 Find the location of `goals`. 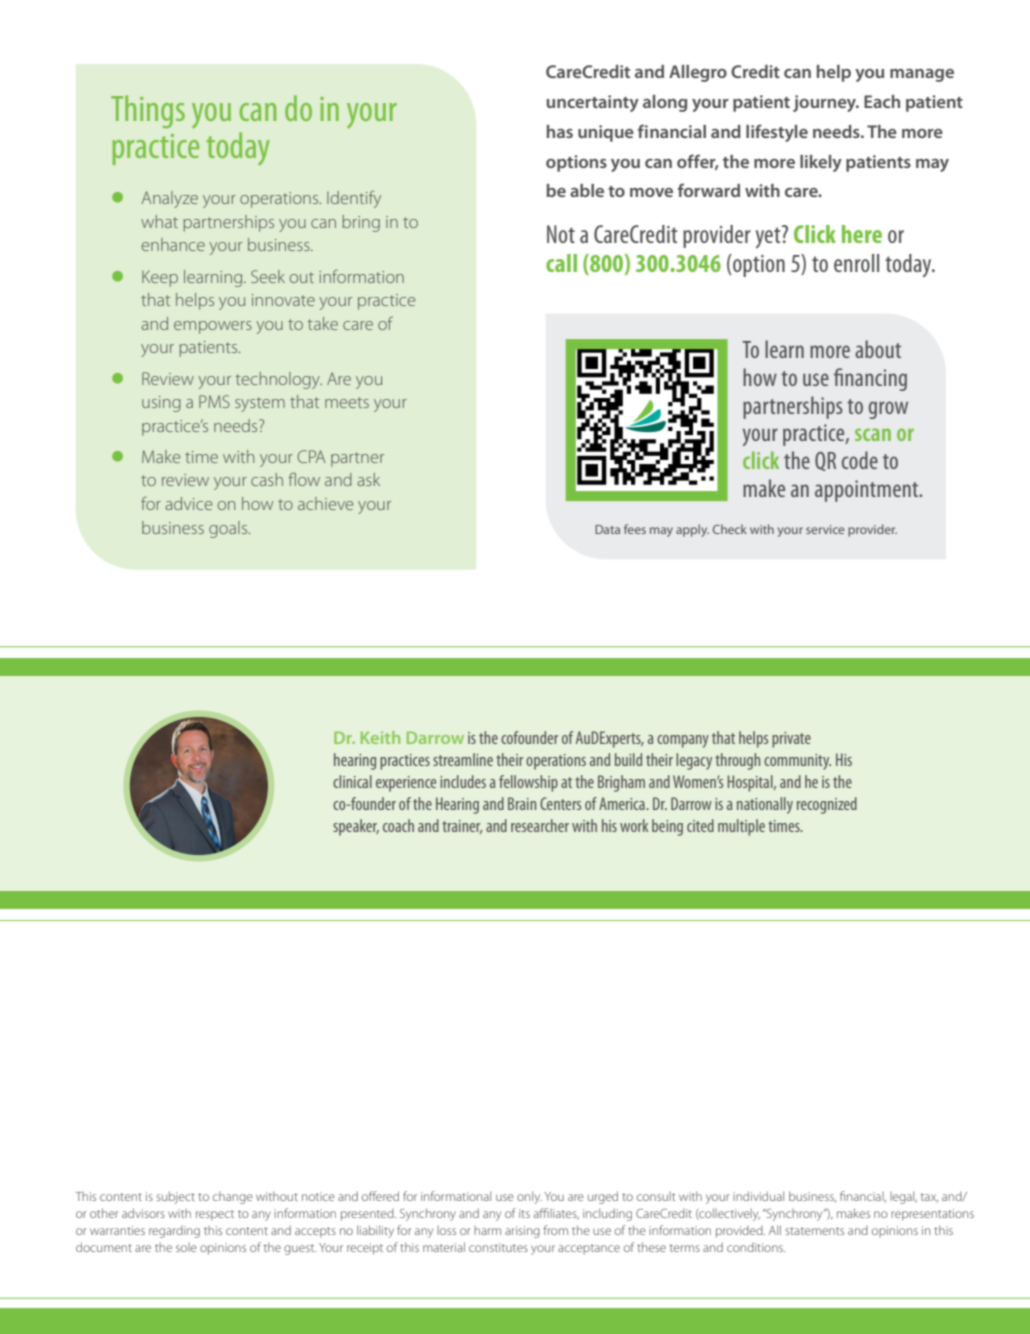

goals is located at coordinates (229, 529).
